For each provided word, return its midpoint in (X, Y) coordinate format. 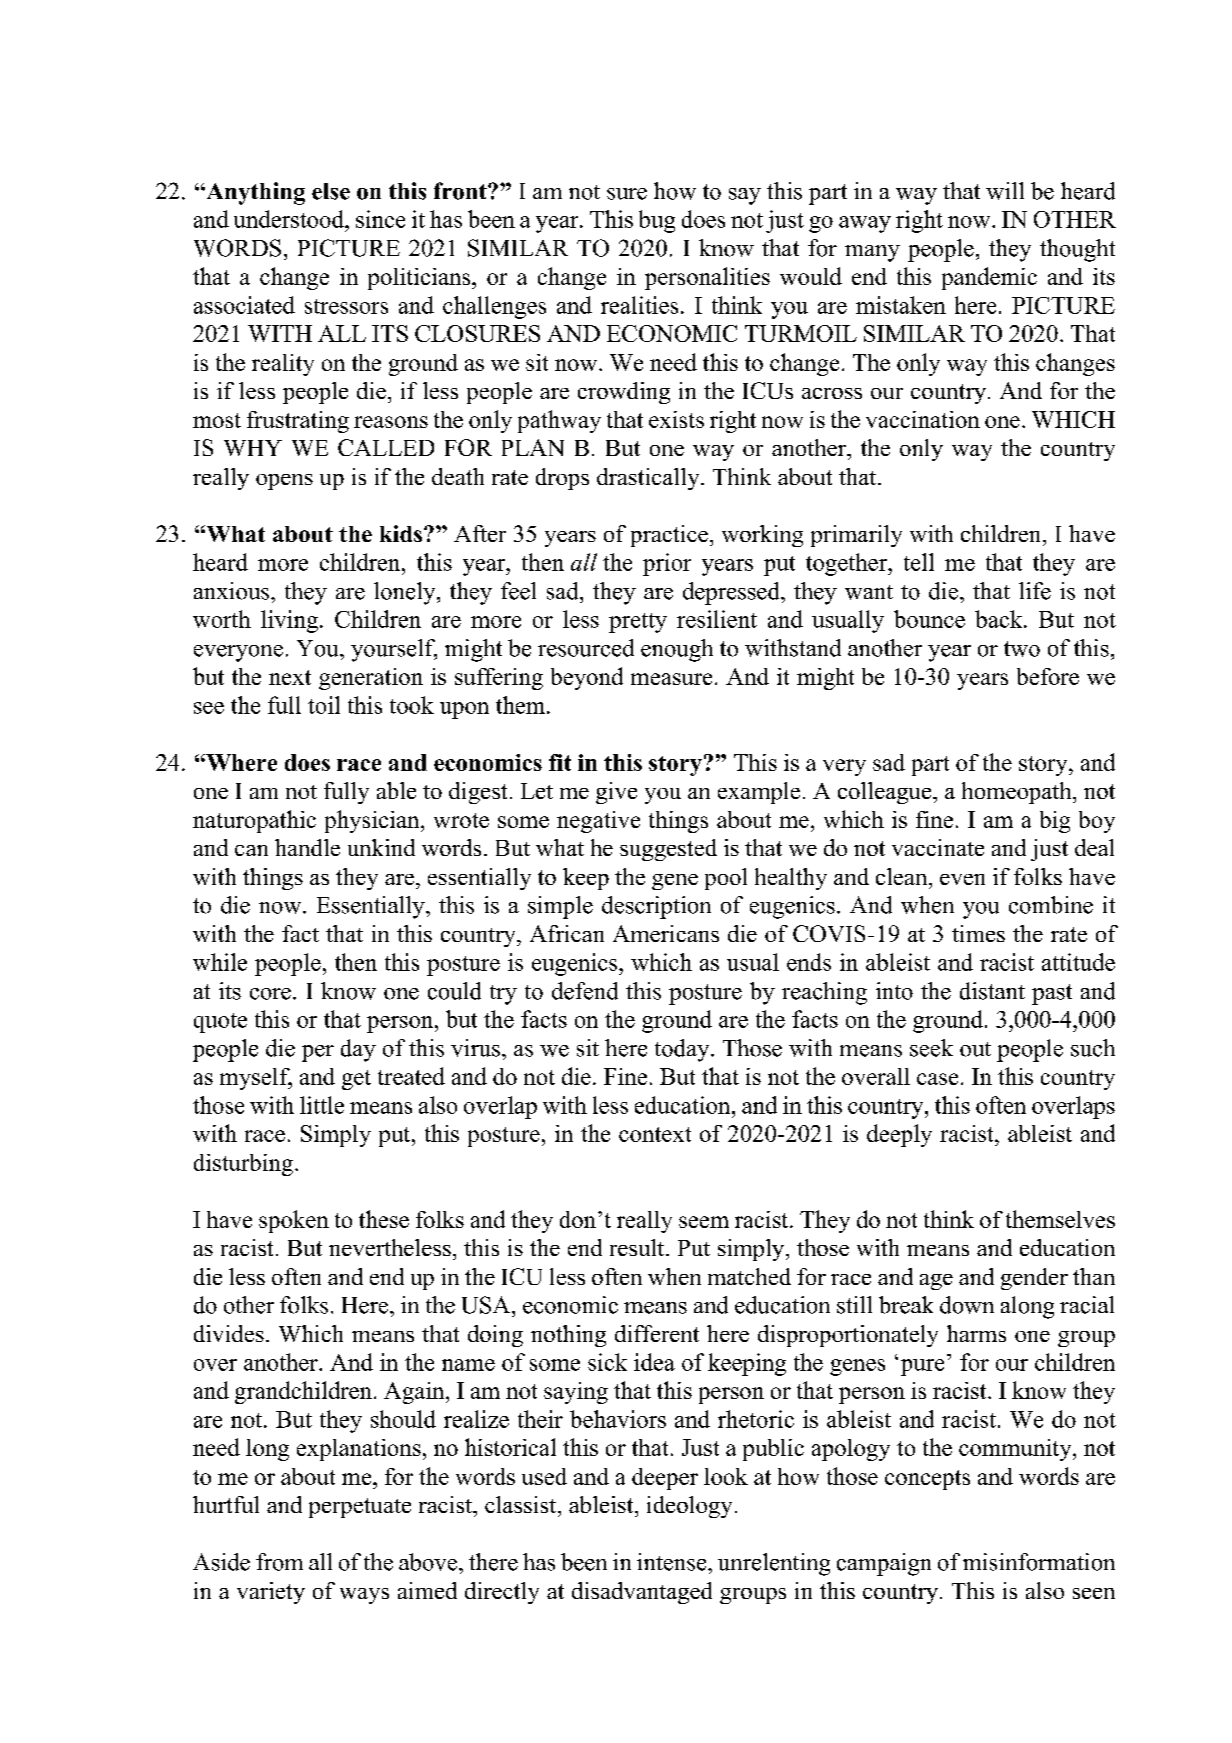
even (962, 879)
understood (290, 219)
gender (1034, 1279)
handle (307, 847)
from (279, 1562)
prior (667, 564)
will (1005, 191)
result (638, 1247)
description (656, 907)
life (1035, 591)
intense (673, 1562)
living (289, 621)
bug (657, 221)
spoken (294, 1221)
